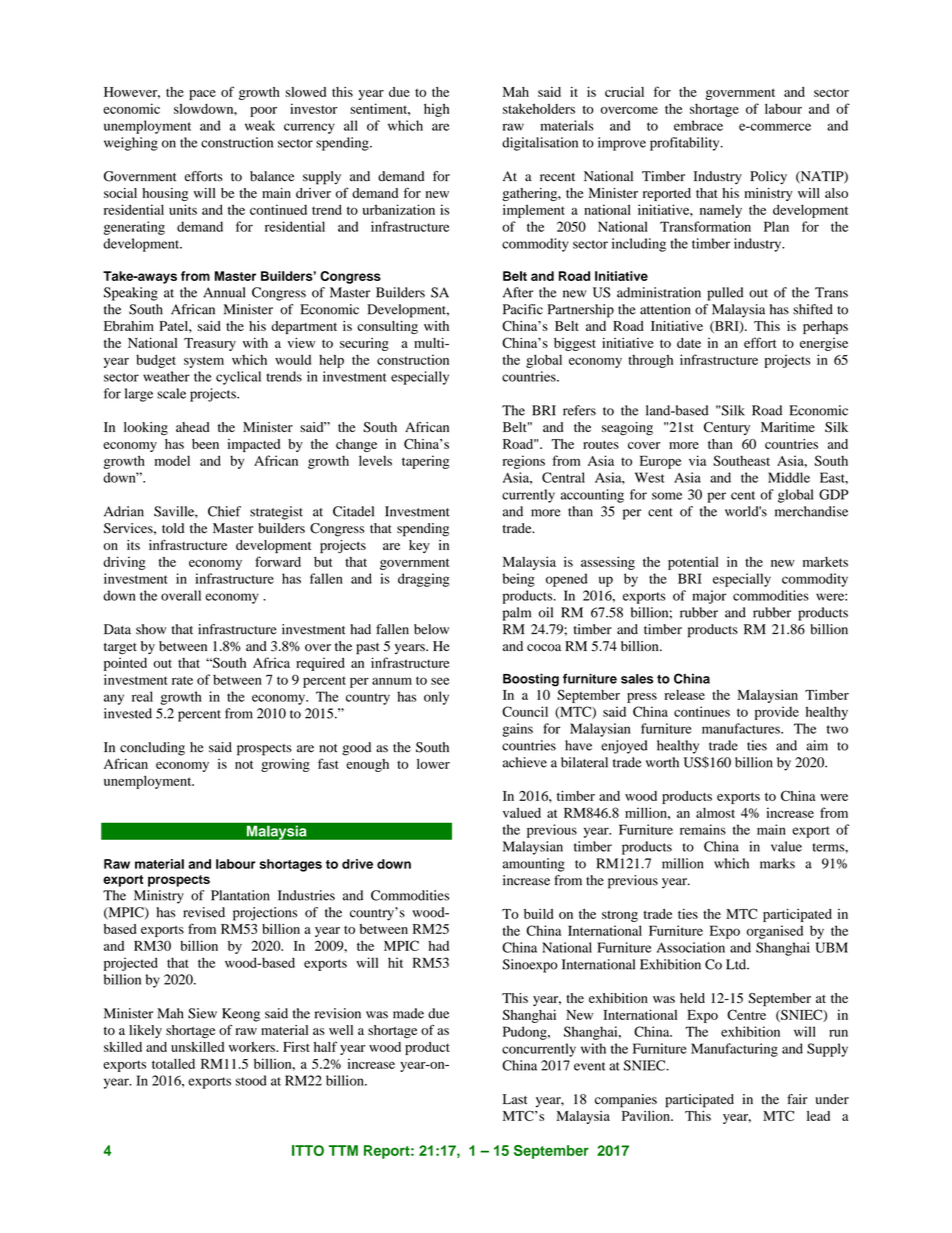 The height and width of the page is (1233, 952). I want to click on stood, so click(251, 1080).
